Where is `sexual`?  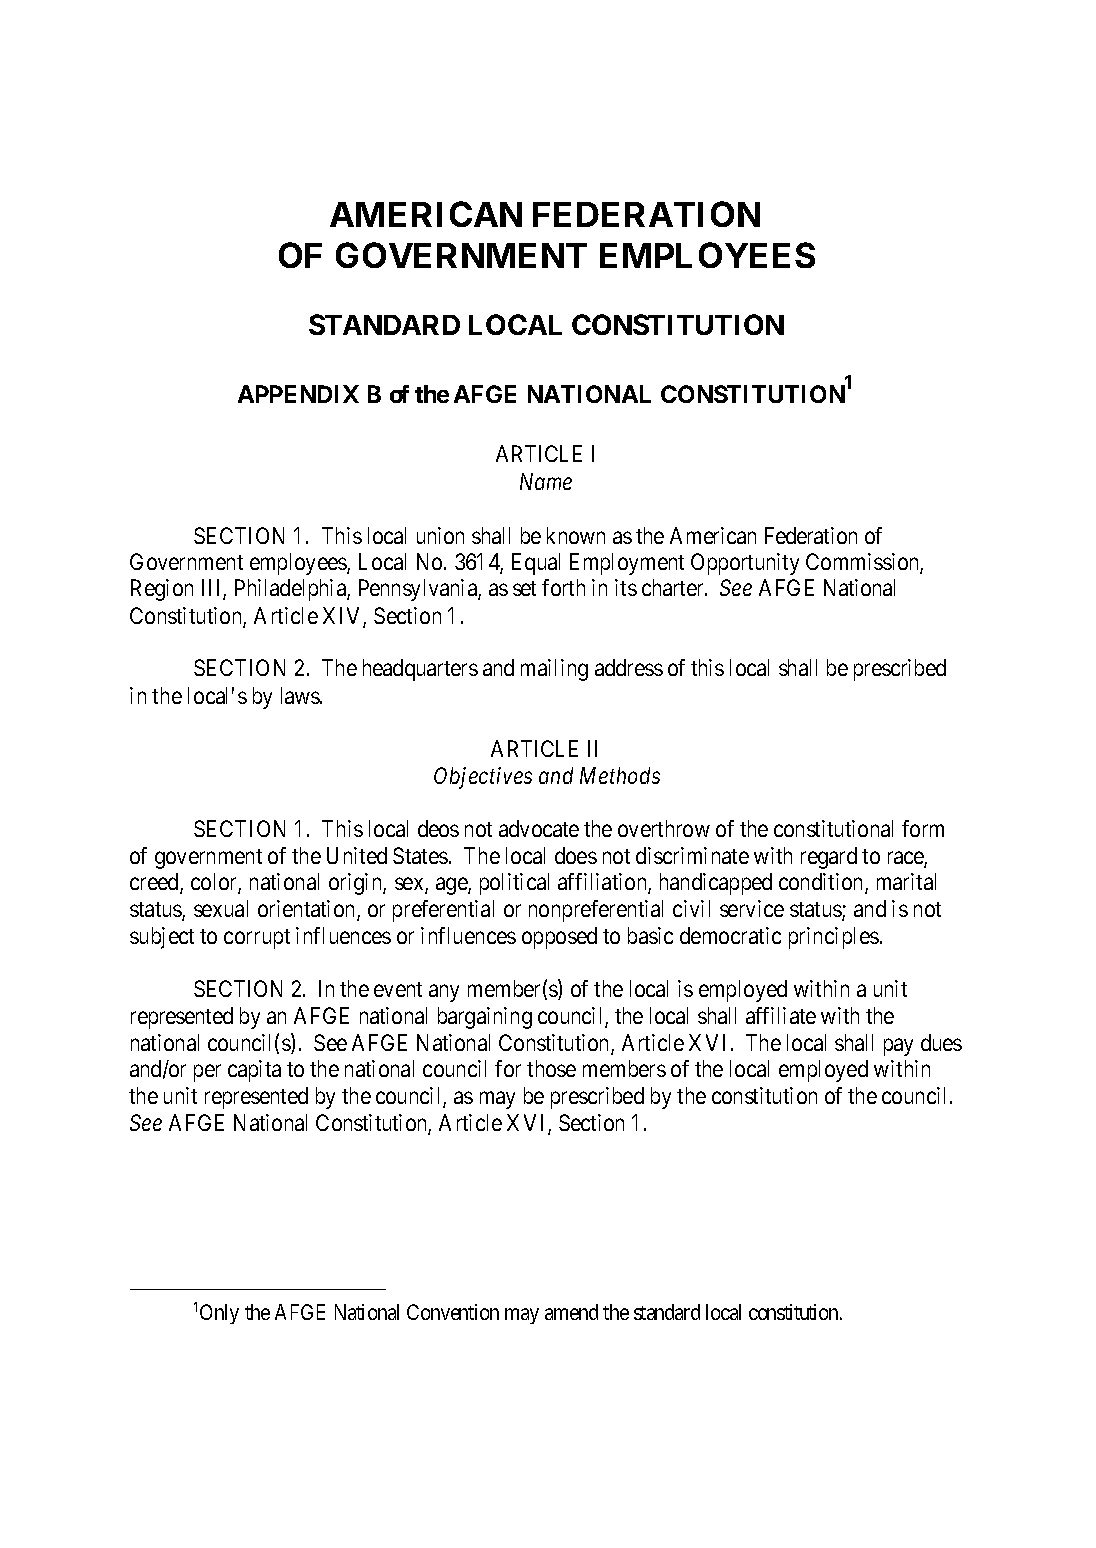
sexual is located at coordinates (221, 908).
